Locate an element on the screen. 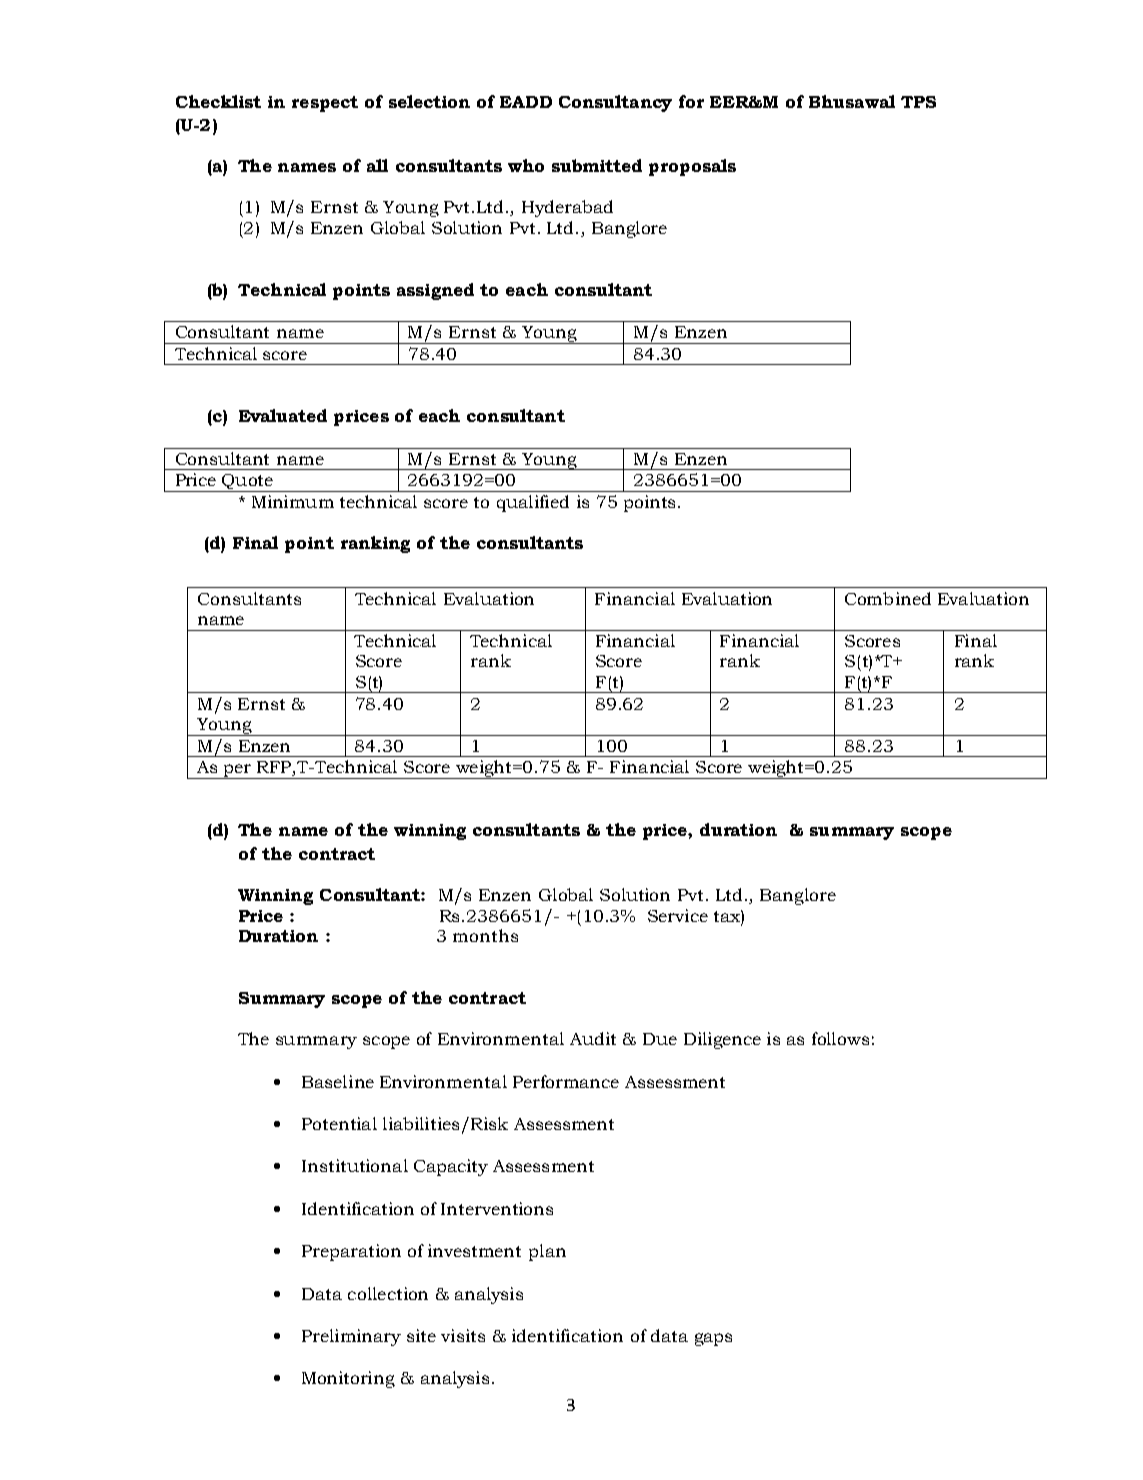 The image size is (1143, 1480). Diligence is located at coordinates (722, 1040).
